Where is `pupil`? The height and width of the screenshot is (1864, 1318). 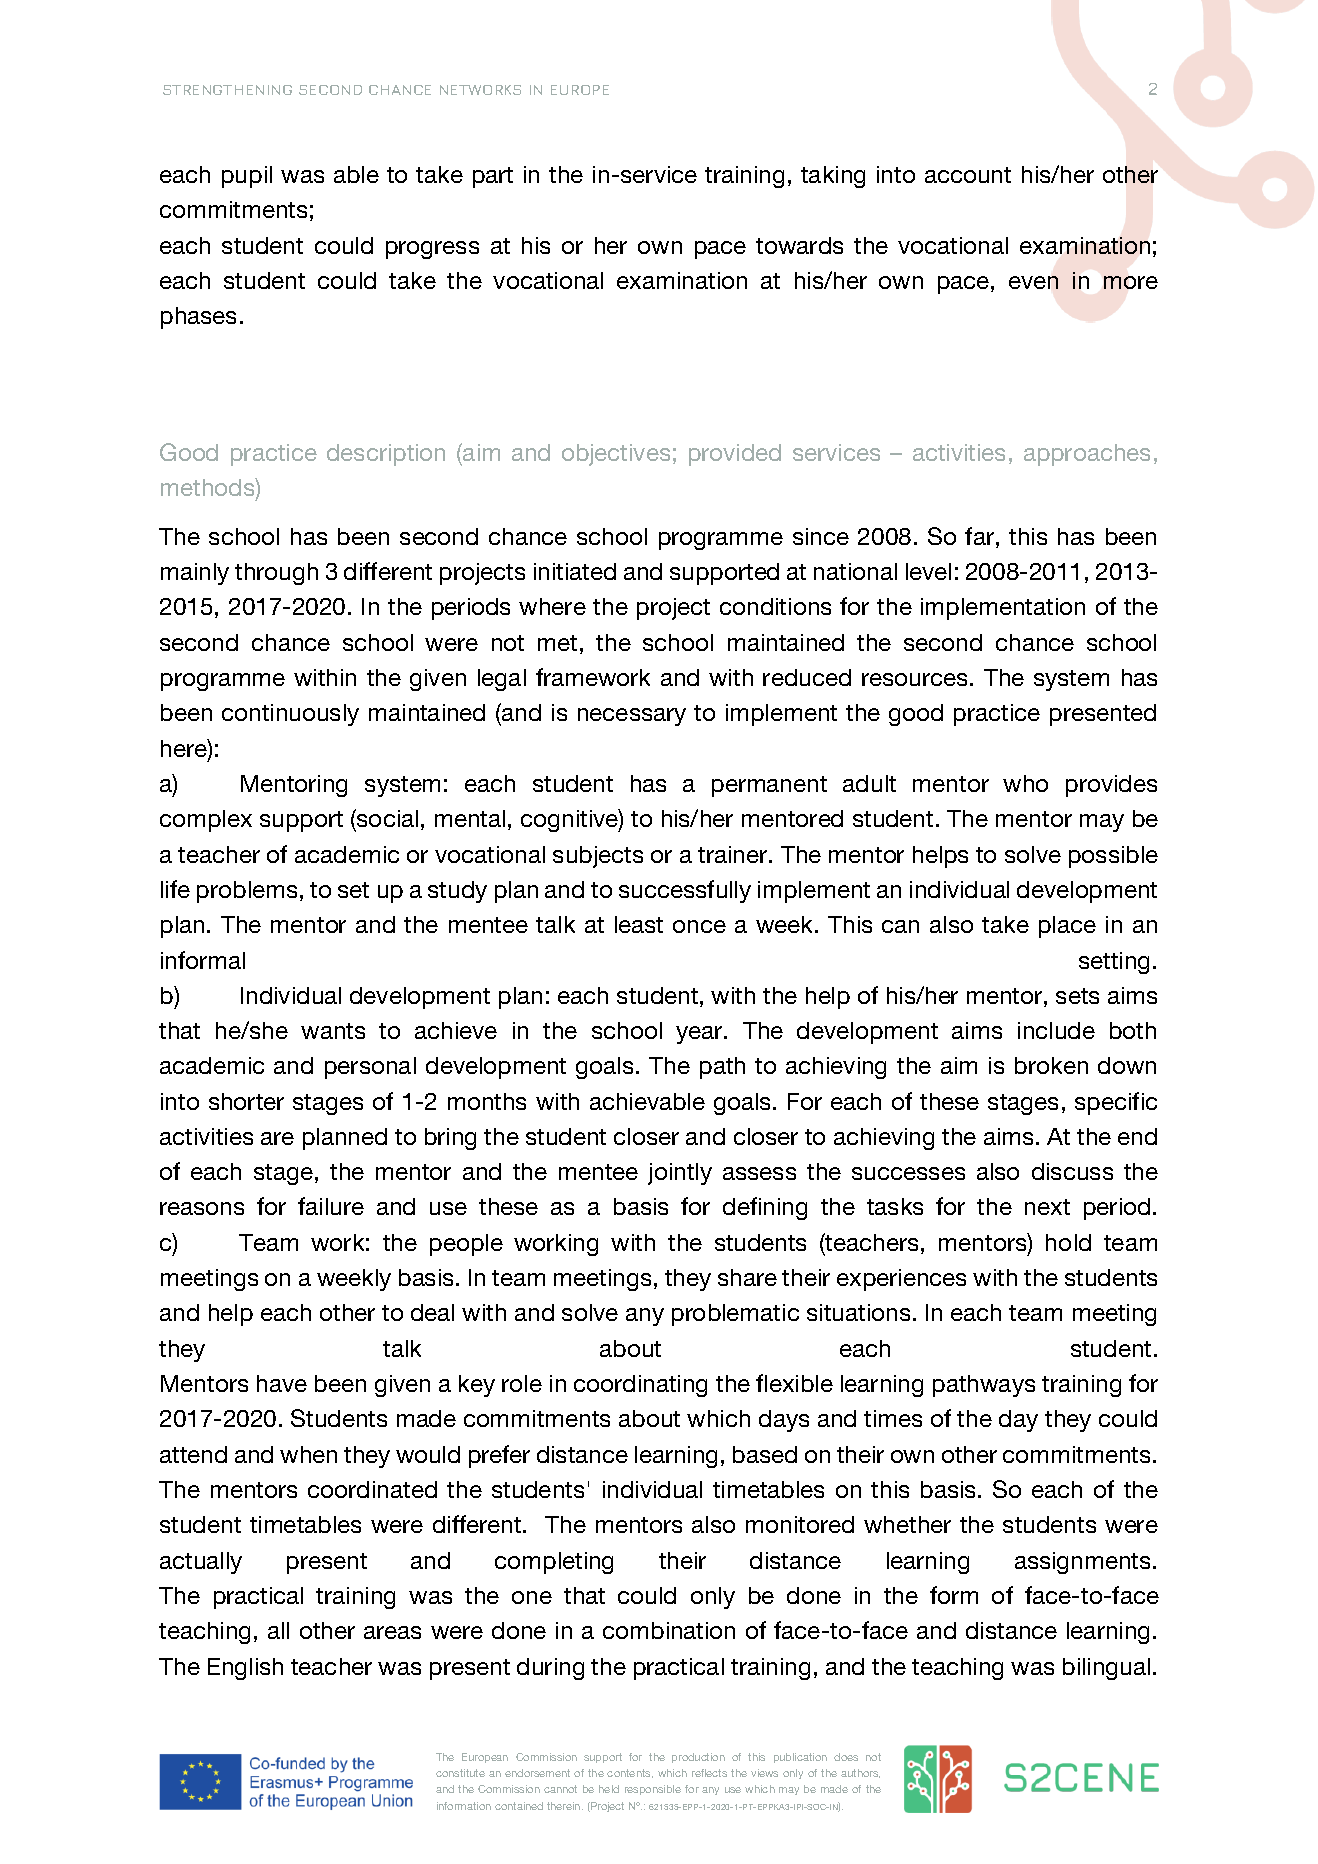
pupil is located at coordinates (247, 177).
